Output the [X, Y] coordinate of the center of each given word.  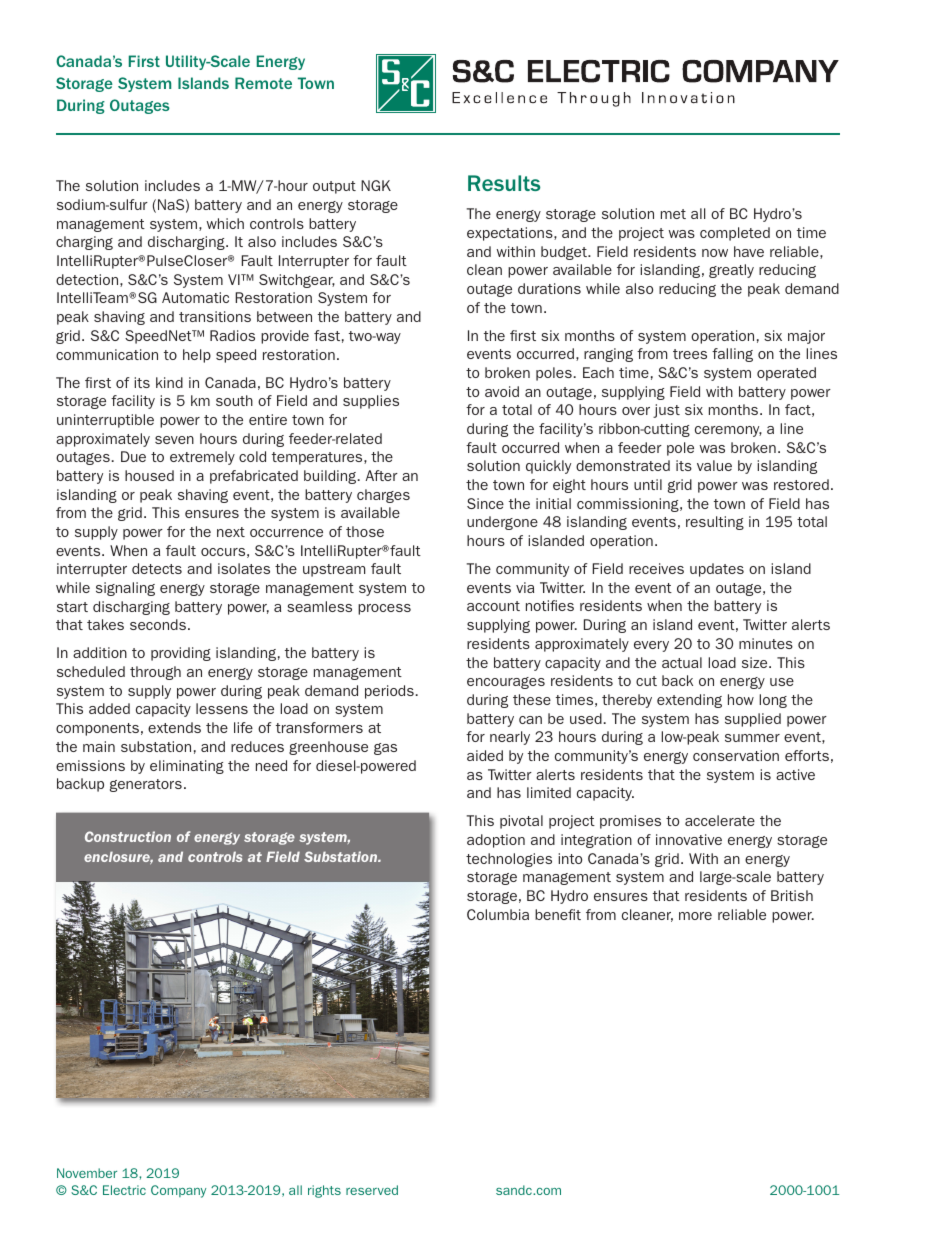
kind [169, 382]
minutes [766, 643]
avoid [502, 391]
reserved [372, 1190]
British [792, 895]
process [384, 609]
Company [178, 1191]
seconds [158, 624]
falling [732, 355]
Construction [128, 836]
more [695, 916]
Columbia [498, 914]
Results [504, 183]
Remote [263, 83]
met [673, 214]
